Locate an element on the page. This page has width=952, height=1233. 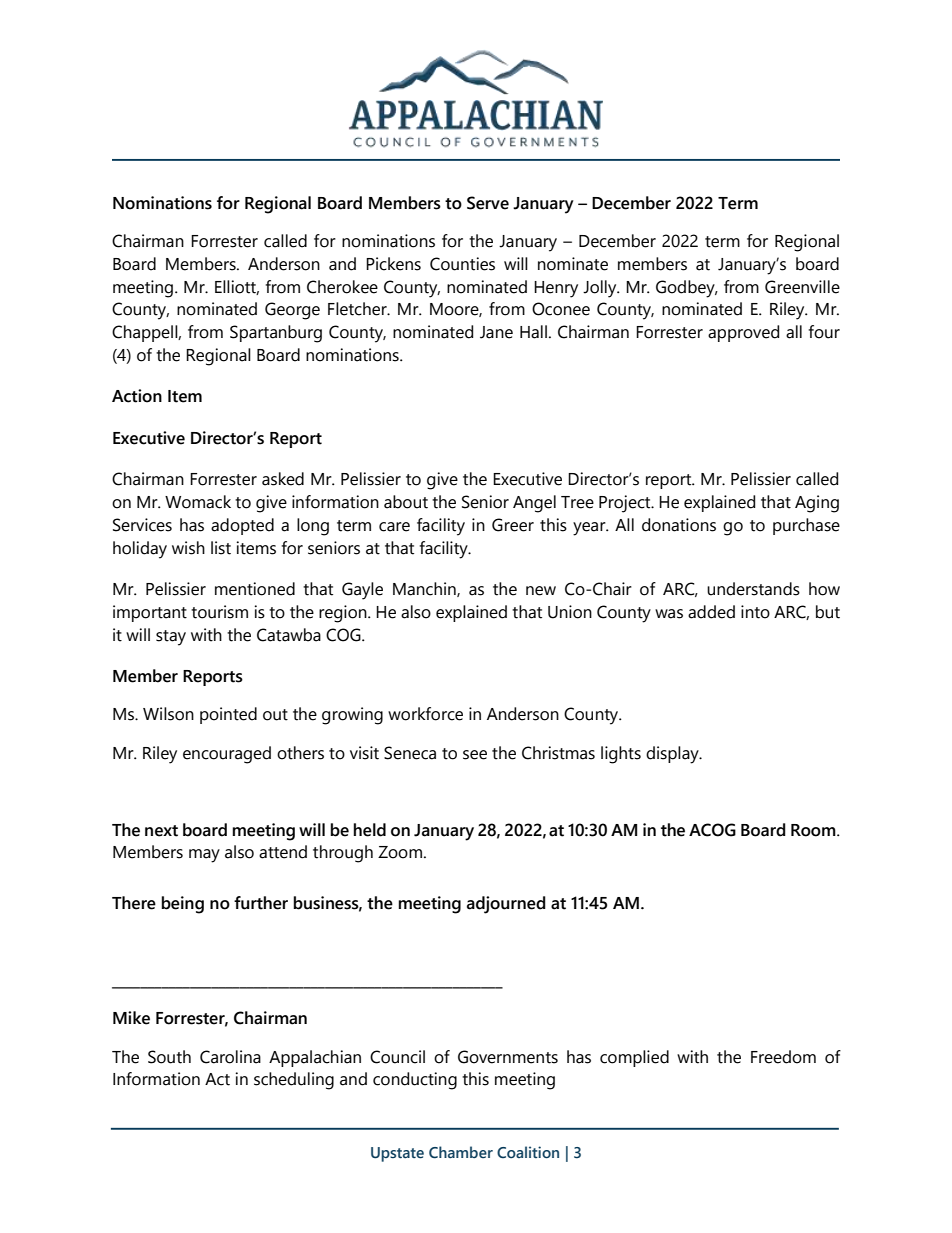
George is located at coordinates (292, 311).
